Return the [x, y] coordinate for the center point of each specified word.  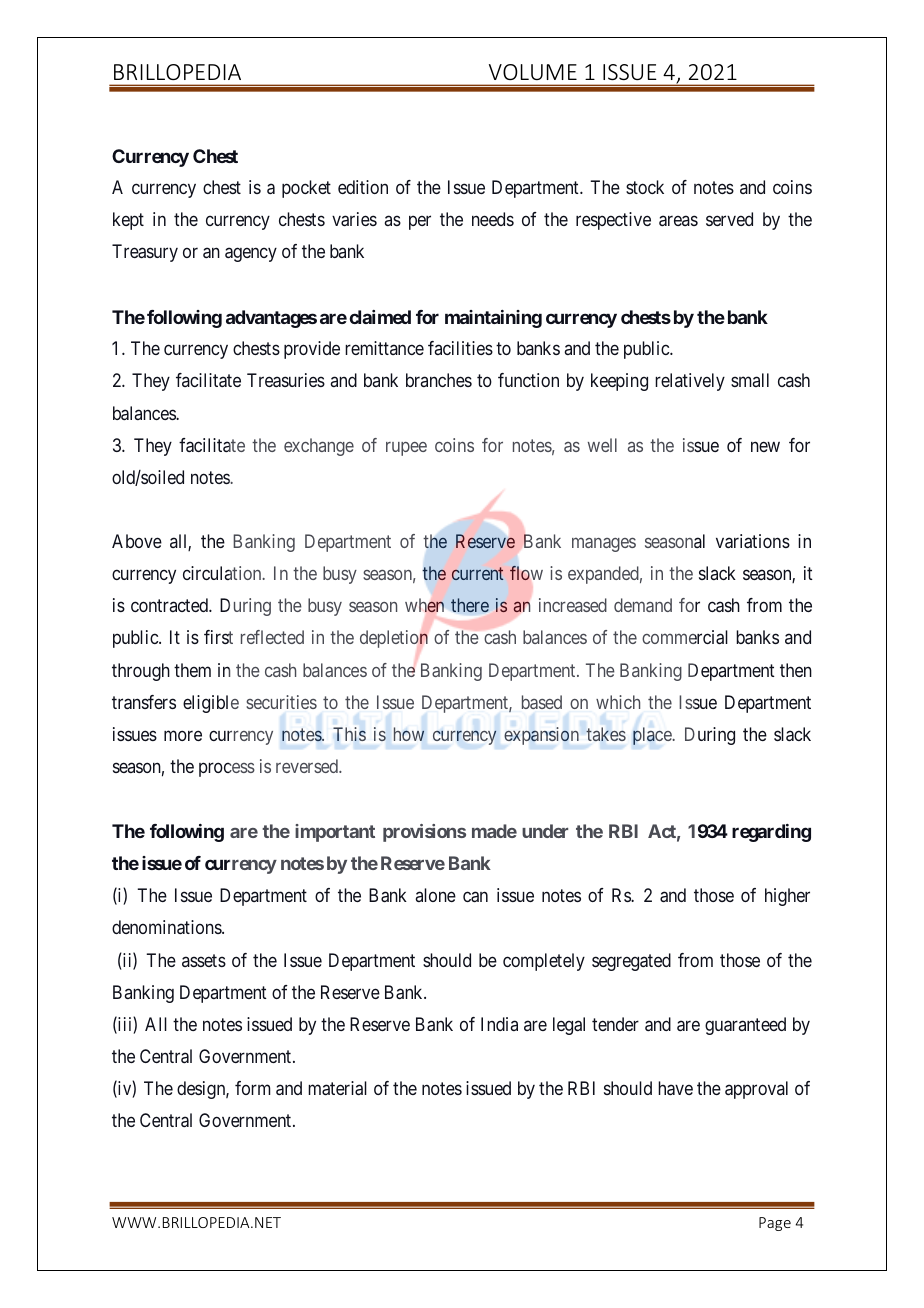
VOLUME [533, 72]
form [252, 1088]
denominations [167, 927]
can [475, 897]
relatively [690, 382]
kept [128, 221]
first [218, 637]
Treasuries [286, 380]
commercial [685, 637]
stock [645, 187]
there [470, 605]
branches [439, 380]
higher [787, 897]
